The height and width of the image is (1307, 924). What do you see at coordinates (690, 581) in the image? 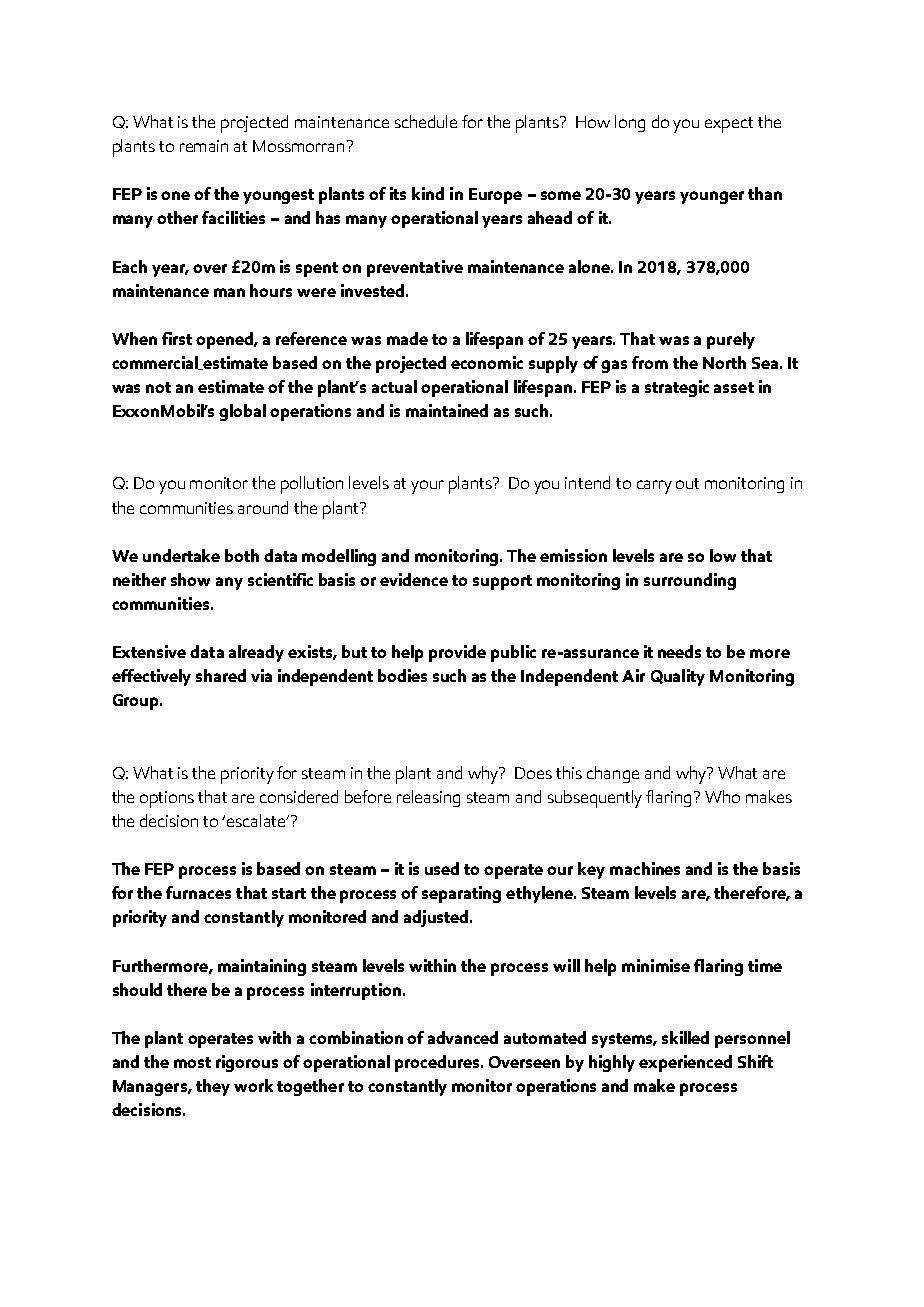
I see `surrounding` at bounding box center [690, 581].
